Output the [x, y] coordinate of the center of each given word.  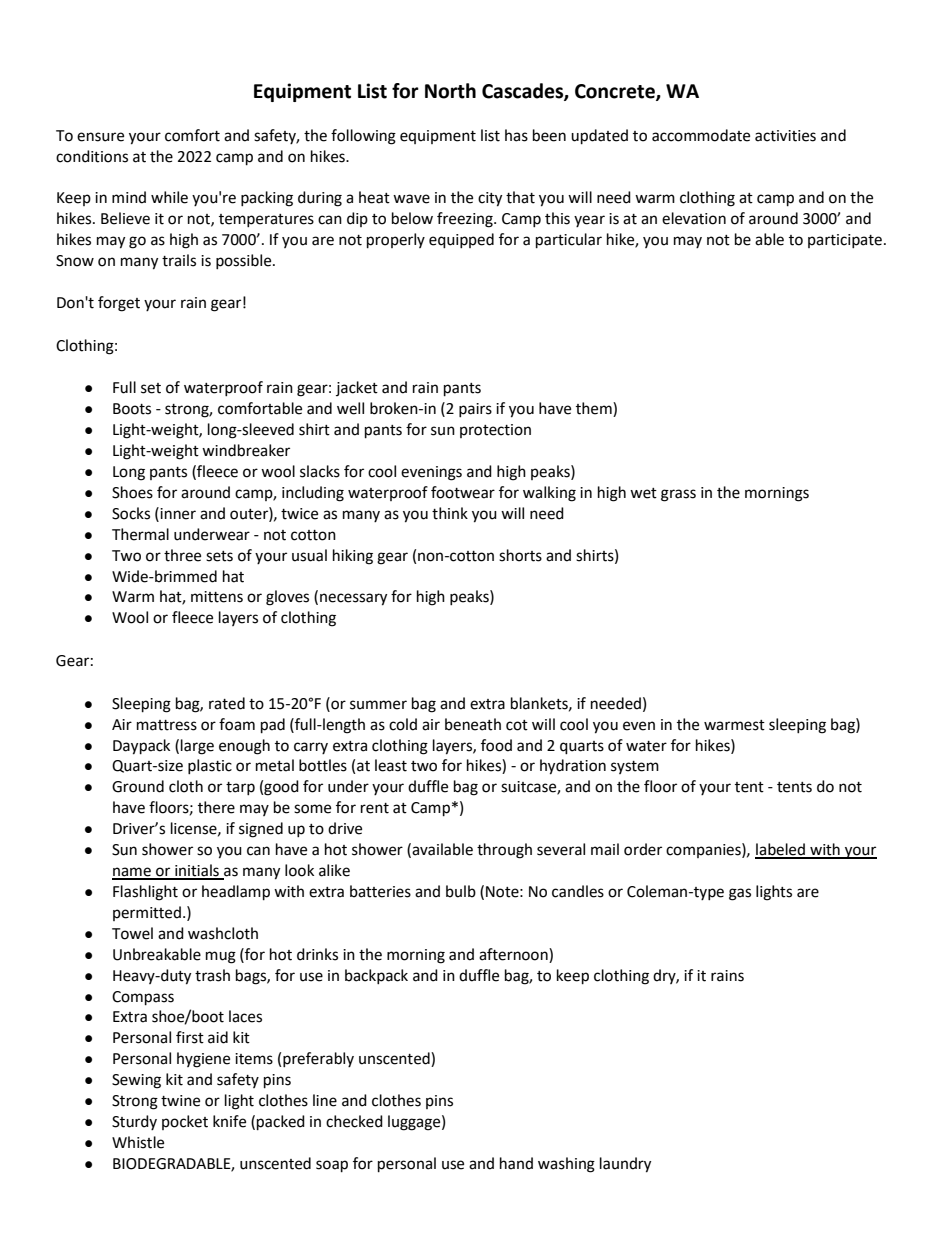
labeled [781, 850]
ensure [100, 137]
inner [177, 513]
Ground [138, 786]
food [496, 745]
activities [785, 136]
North [450, 91]
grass [678, 495]
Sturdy [134, 1122]
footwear [463, 492]
